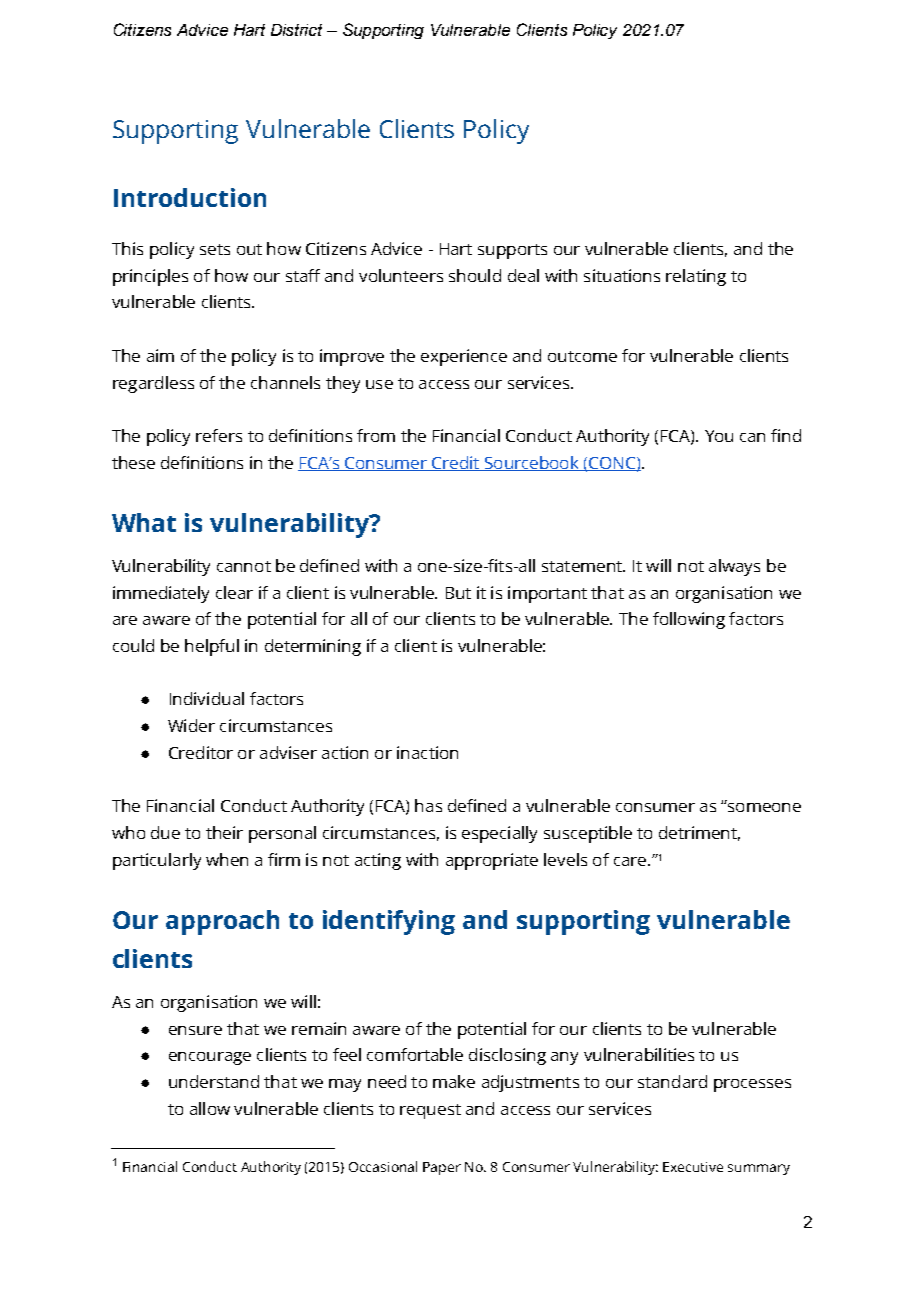 Image resolution: width=924 pixels, height=1307 pixels. What do you see at coordinates (234, 592) in the screenshot?
I see `clear` at bounding box center [234, 592].
